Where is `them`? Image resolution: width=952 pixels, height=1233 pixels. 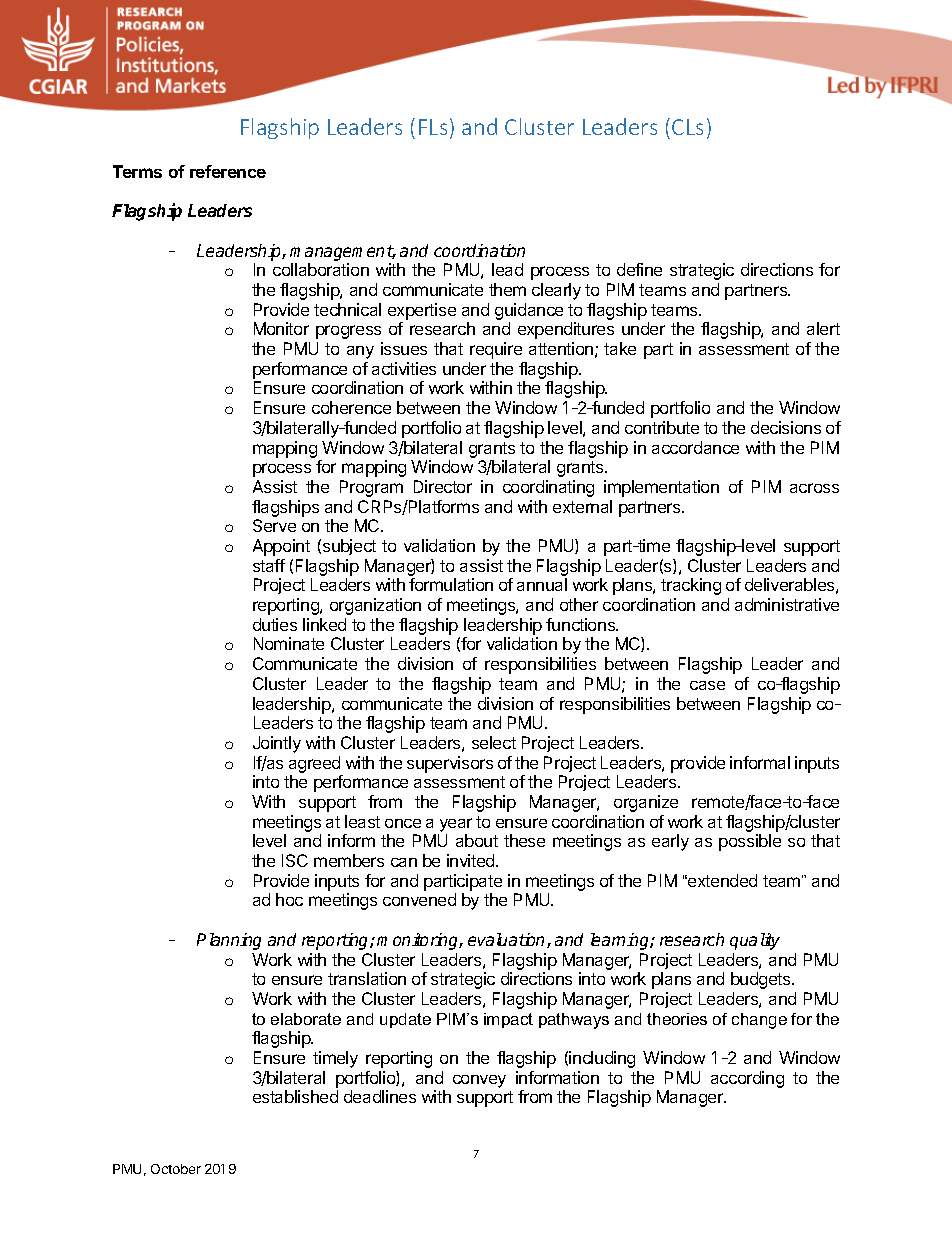 them is located at coordinates (507, 289).
